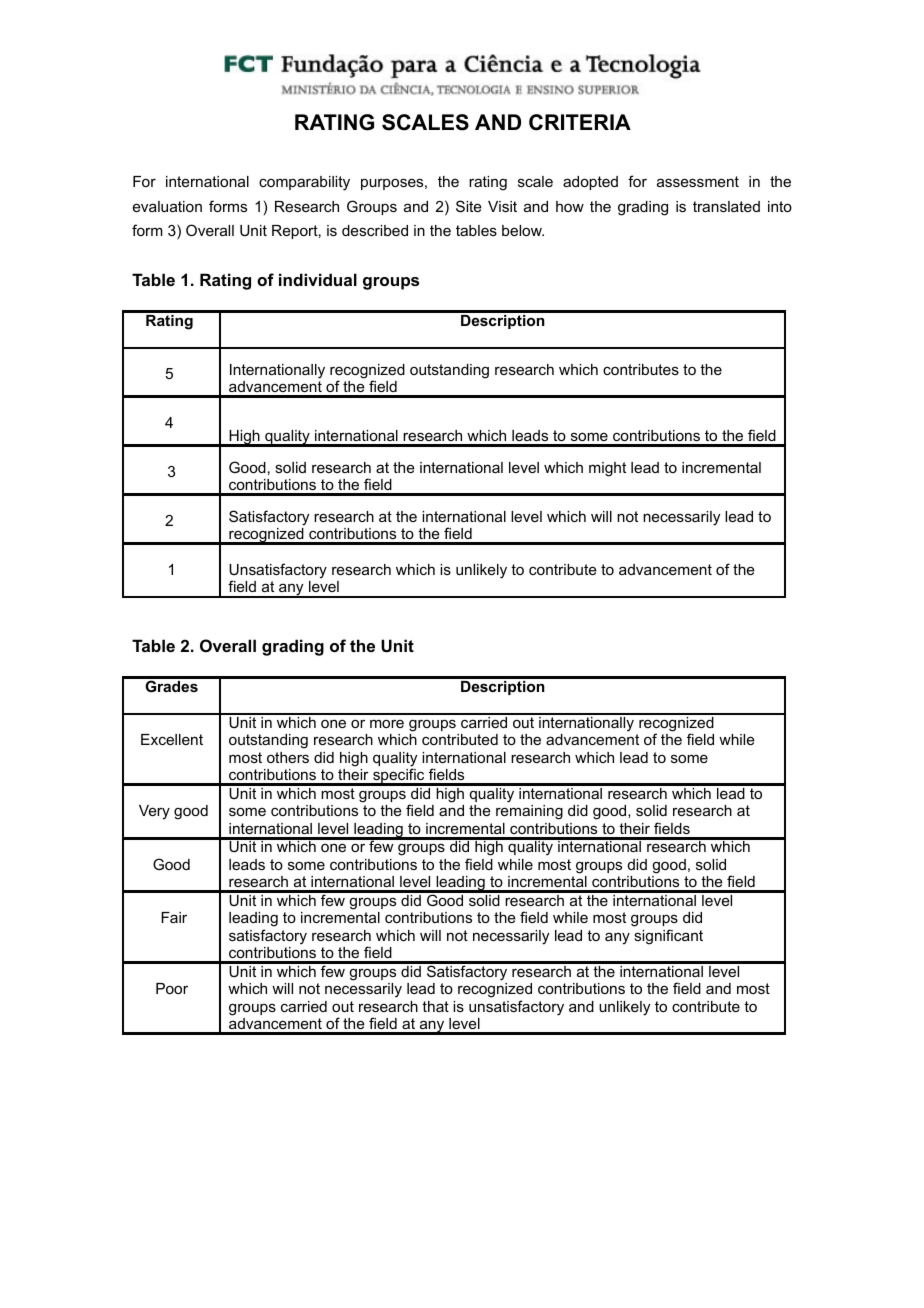  I want to click on significant, so click(668, 937).
